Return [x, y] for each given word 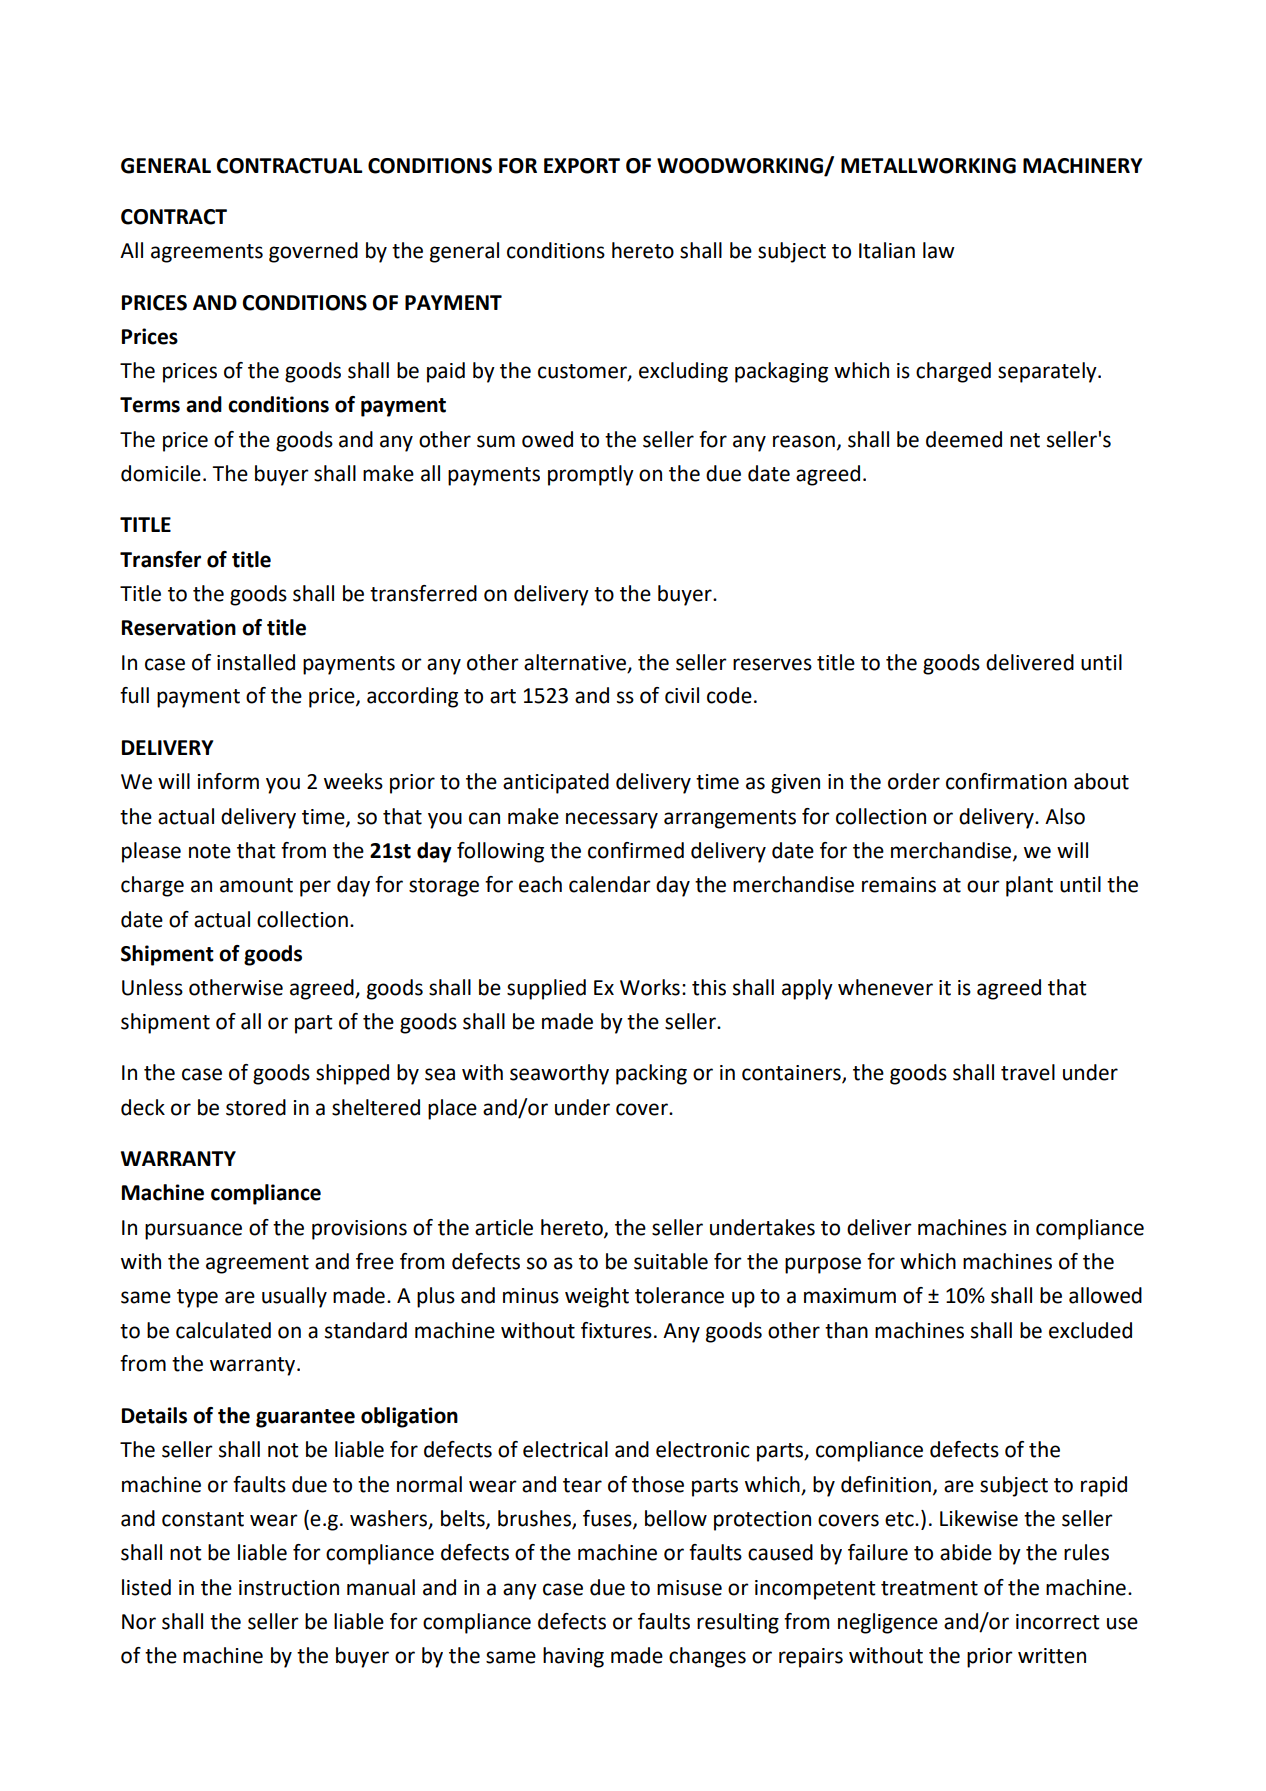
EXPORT [582, 166]
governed [313, 252]
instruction [289, 1588]
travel [1028, 1072]
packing [651, 1074]
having [573, 1657]
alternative [575, 662]
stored [256, 1107]
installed [256, 662]
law [939, 250]
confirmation [1006, 781]
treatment [929, 1588]
